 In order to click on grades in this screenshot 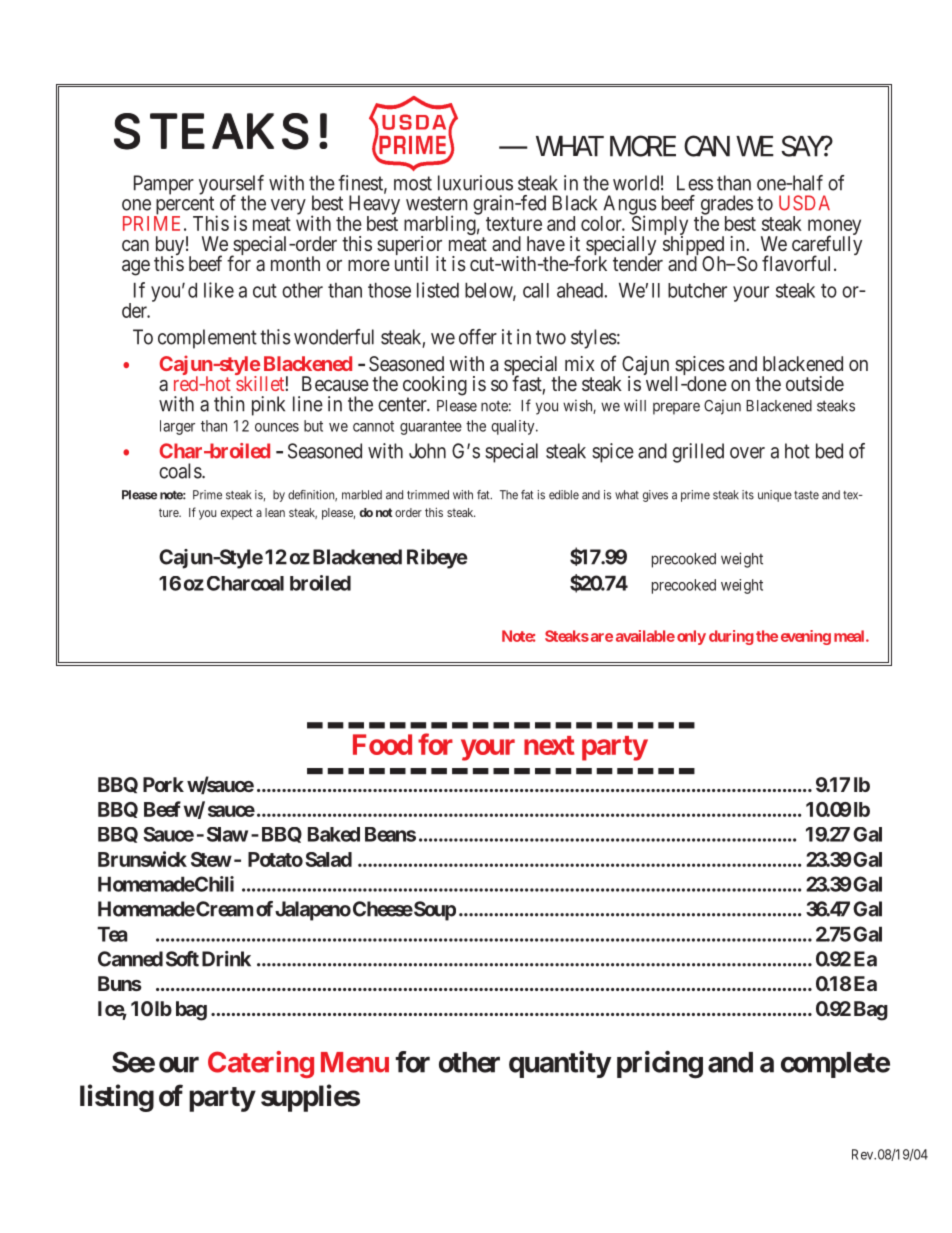, I will do `click(727, 206)`.
